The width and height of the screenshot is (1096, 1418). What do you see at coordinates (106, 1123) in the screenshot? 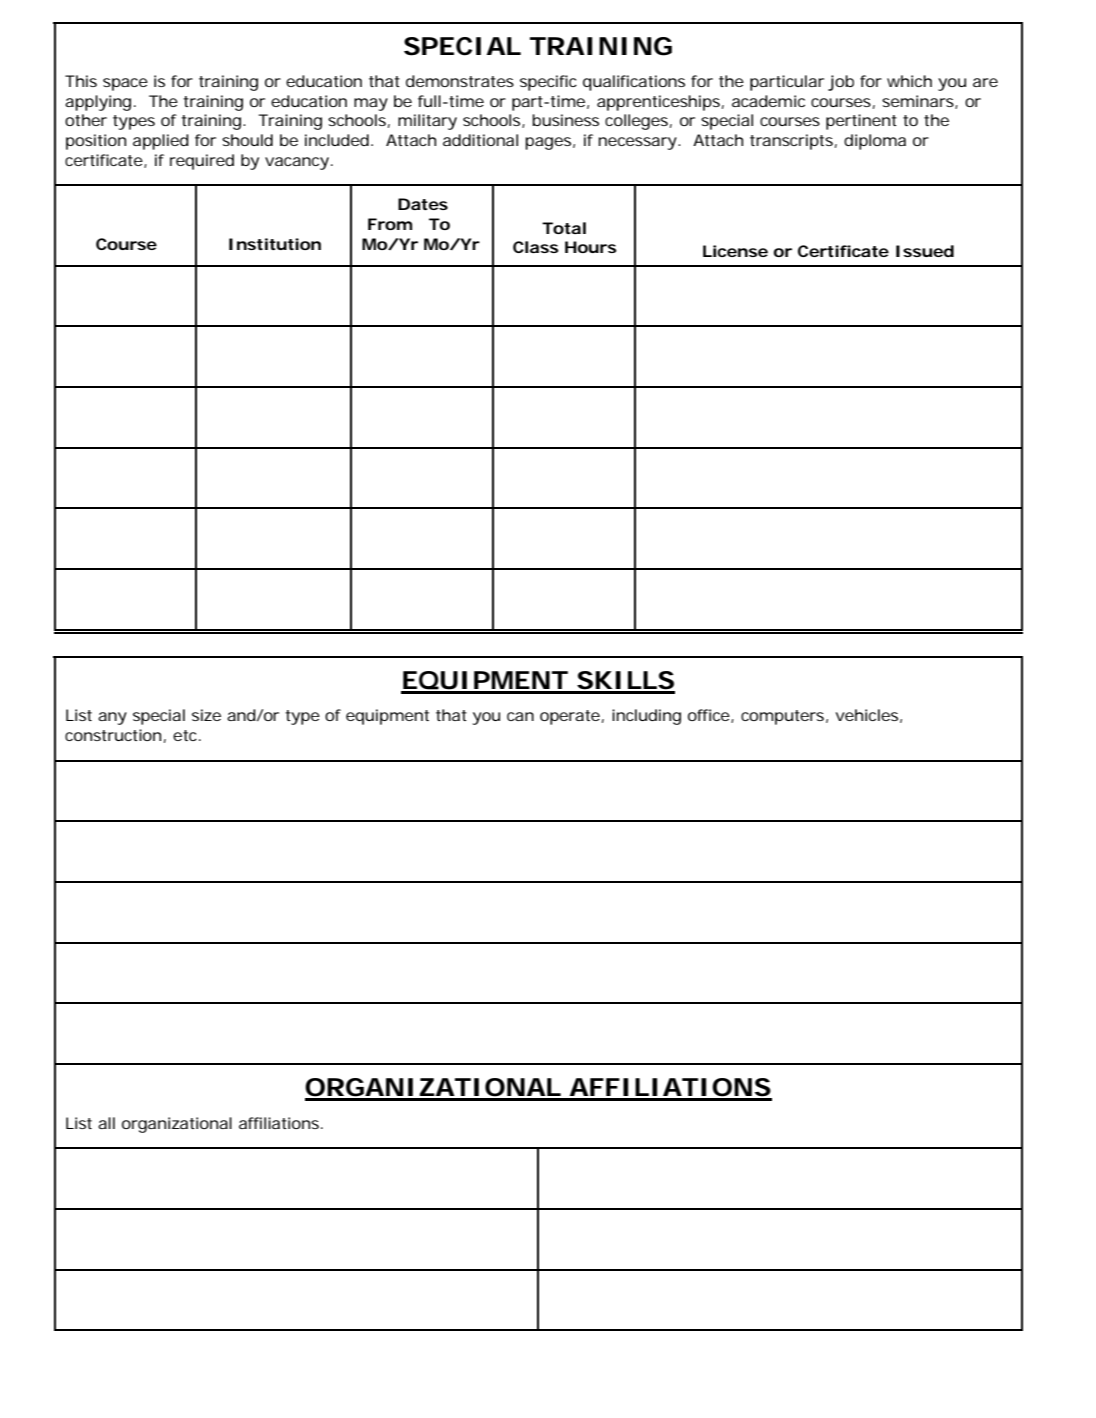
I see `all` at bounding box center [106, 1123].
